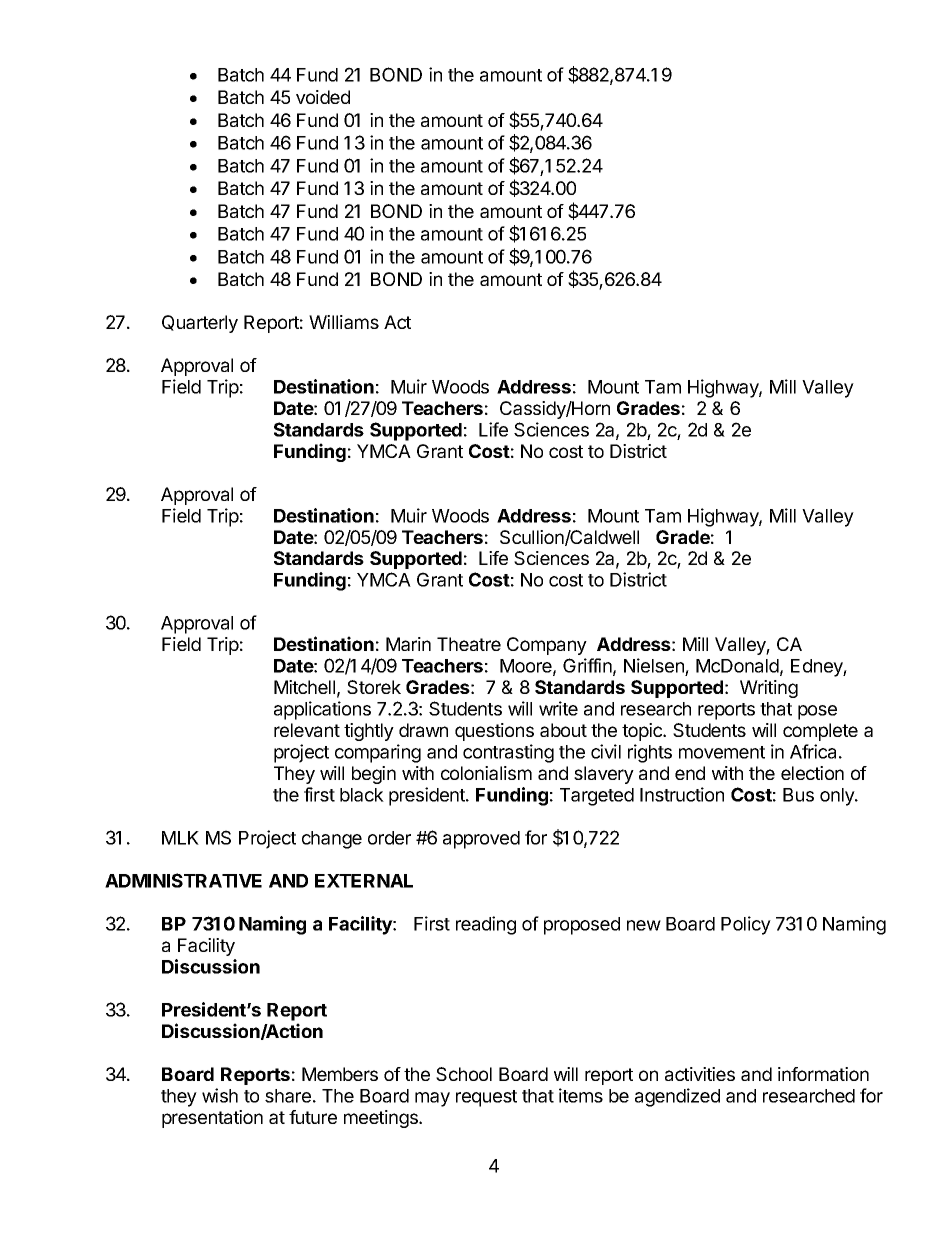 This screenshot has width=952, height=1233. I want to click on Theatre, so click(469, 644).
